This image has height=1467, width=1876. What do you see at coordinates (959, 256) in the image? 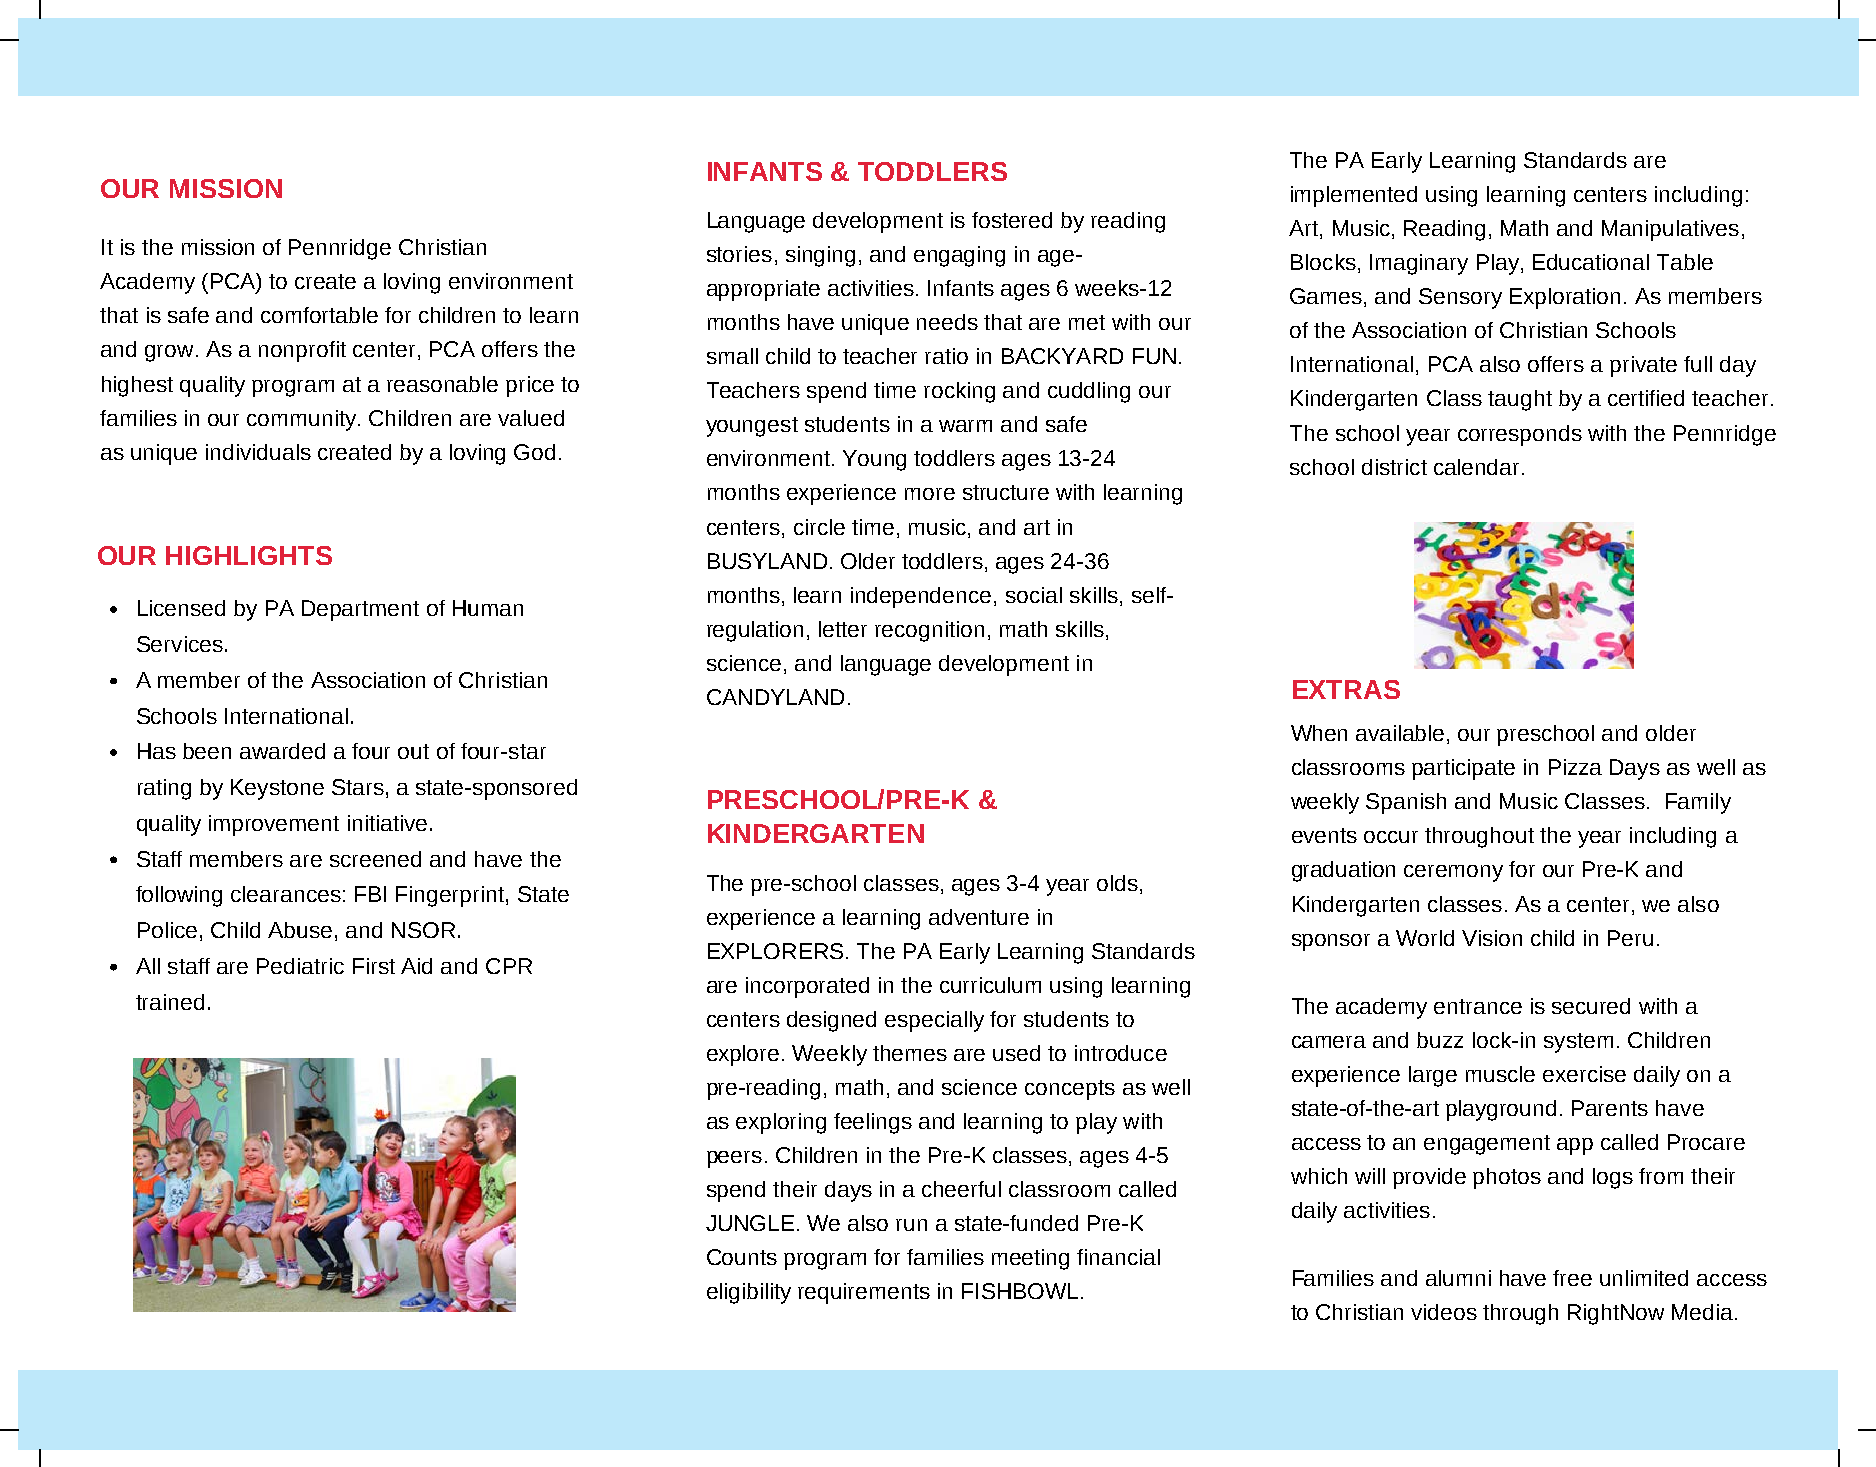
I see `engaging` at bounding box center [959, 256].
